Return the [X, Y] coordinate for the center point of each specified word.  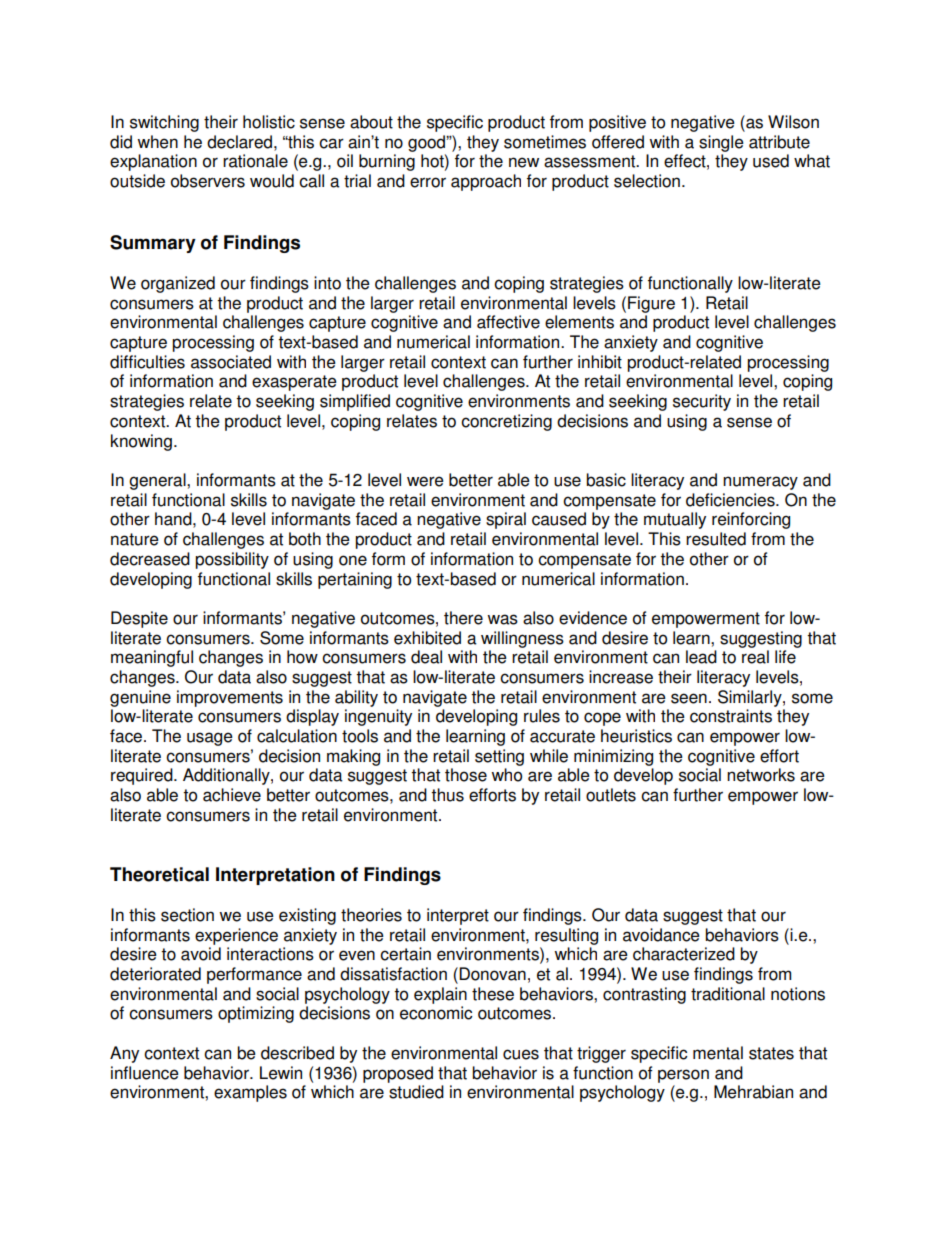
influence [145, 1073]
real [755, 657]
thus [447, 795]
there [463, 618]
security [702, 402]
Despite [139, 619]
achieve [232, 795]
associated [231, 362]
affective [508, 322]
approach [486, 182]
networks [761, 775]
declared [241, 142]
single [721, 143]
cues [521, 1054]
